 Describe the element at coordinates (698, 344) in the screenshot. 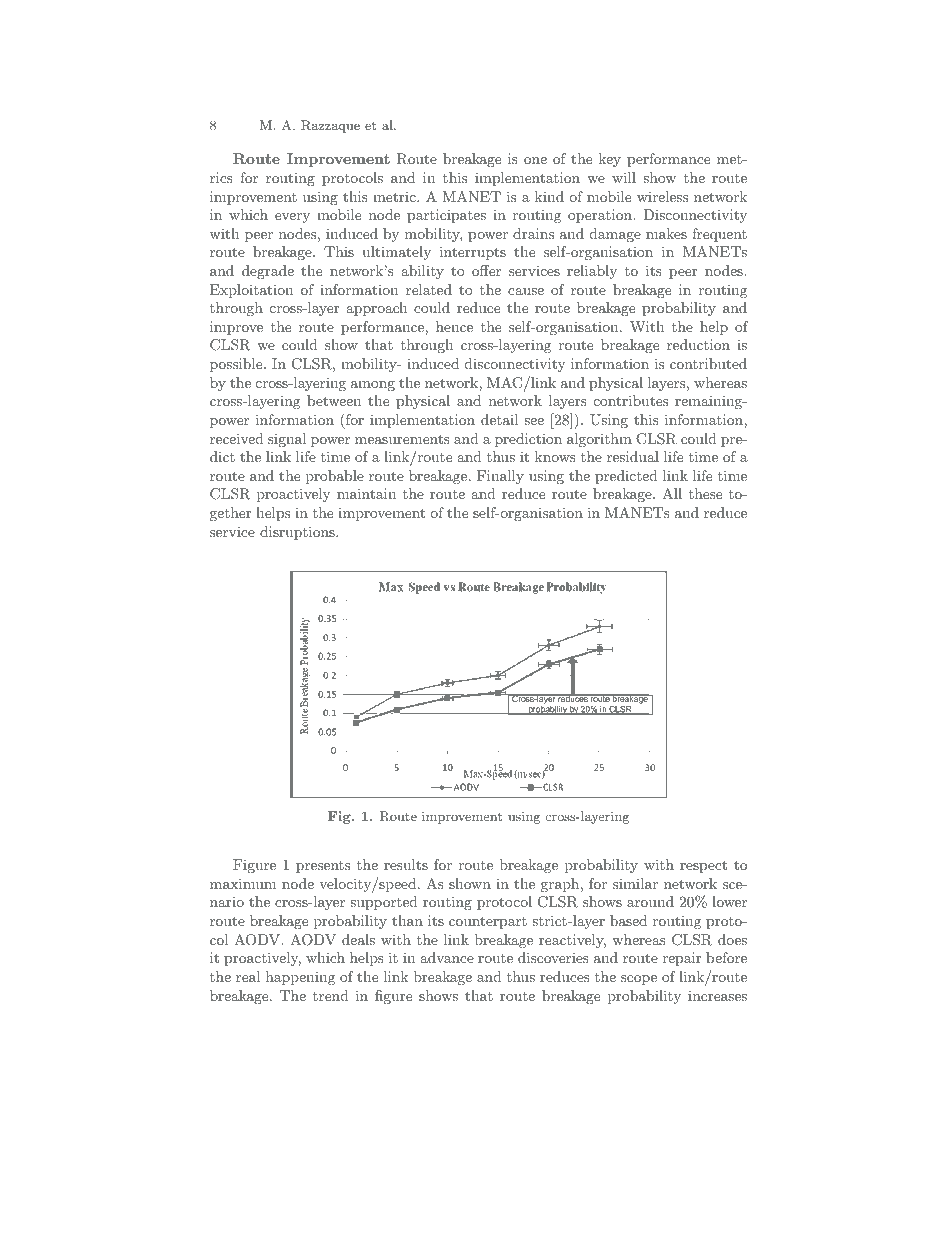

I see `reduction` at that location.
